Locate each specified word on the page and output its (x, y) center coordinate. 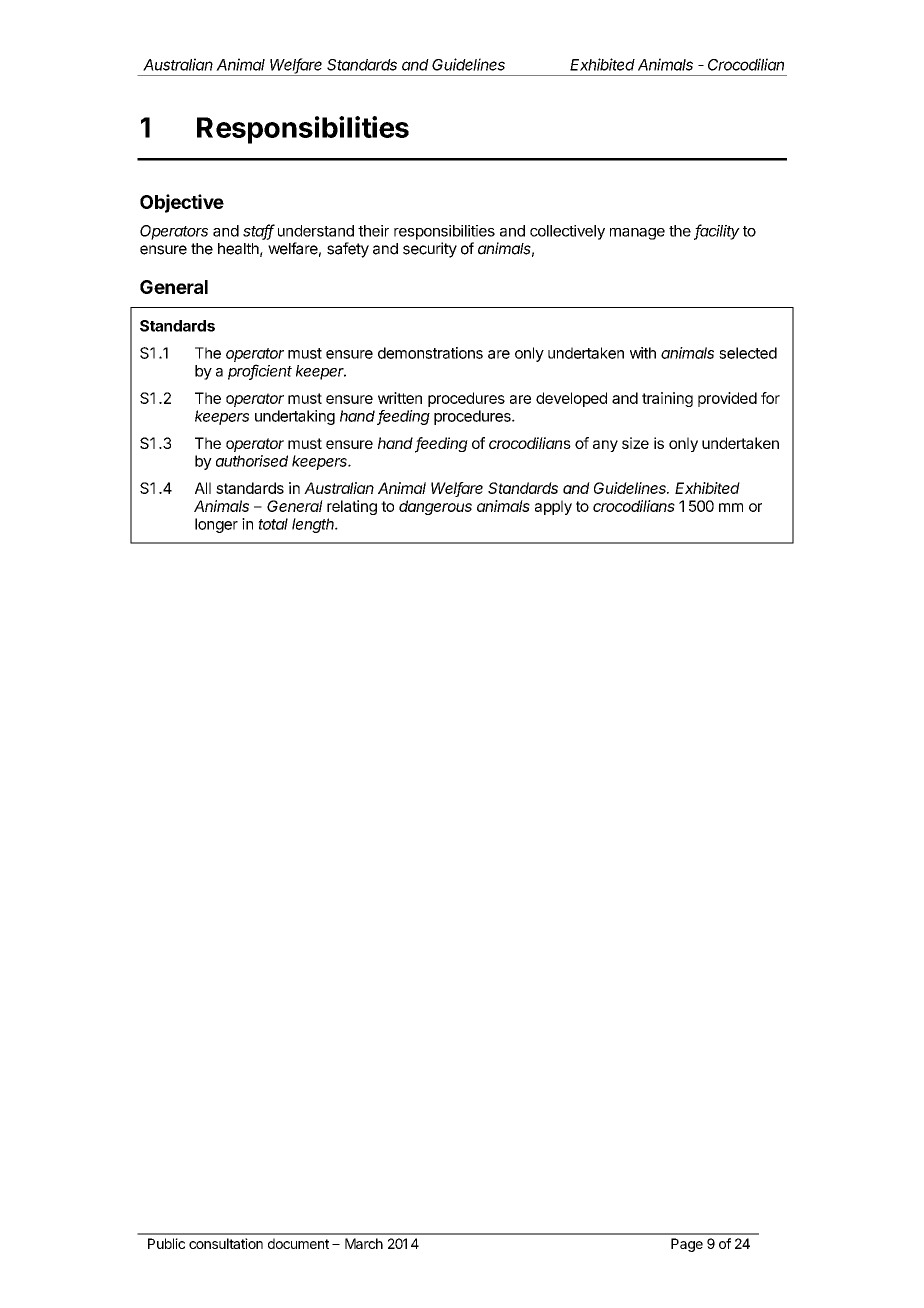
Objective (182, 203)
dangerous (435, 507)
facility (717, 232)
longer (216, 525)
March (364, 1243)
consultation (226, 1243)
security (430, 250)
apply (553, 507)
